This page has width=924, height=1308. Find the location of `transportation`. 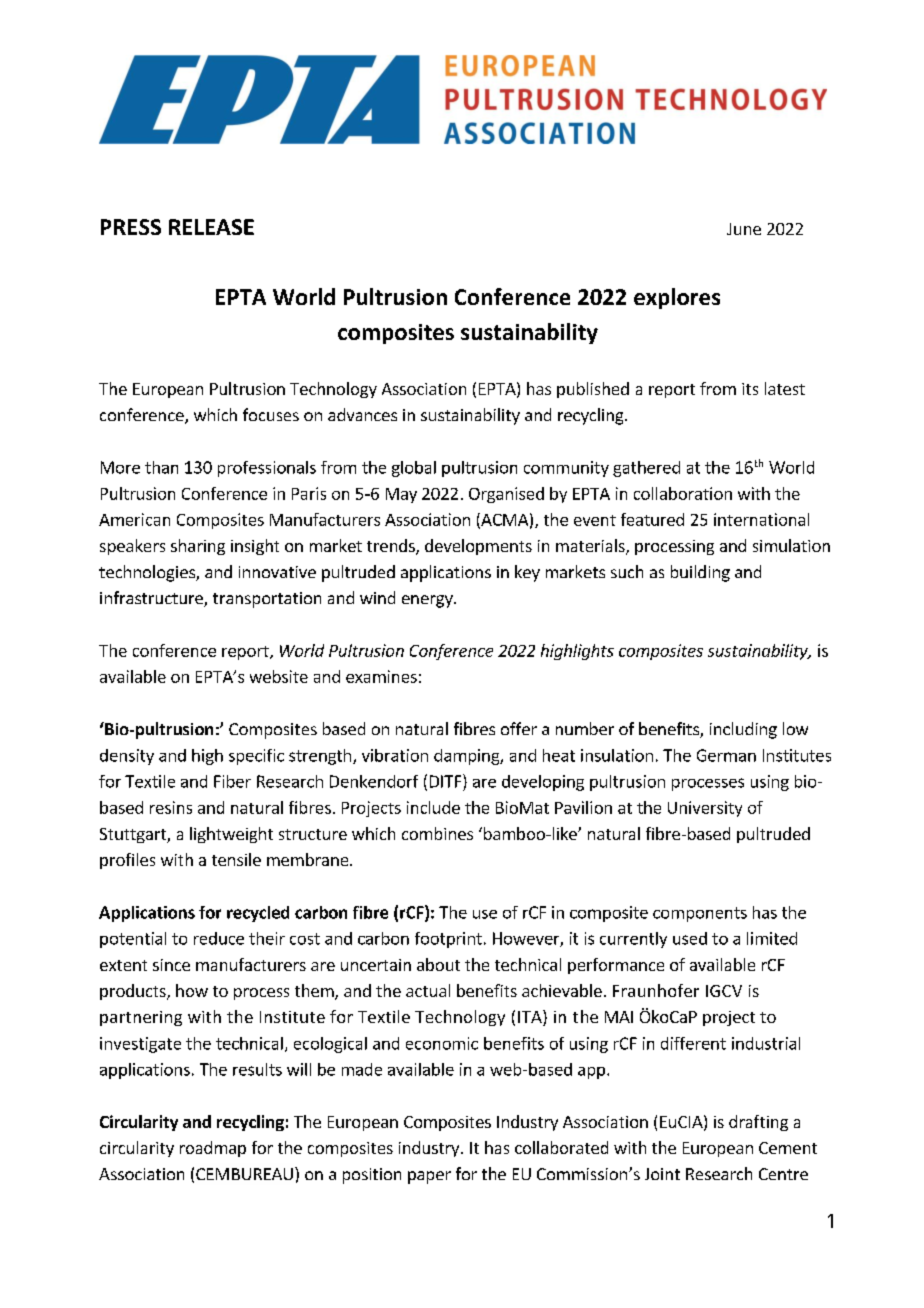

transportation is located at coordinates (267, 600).
